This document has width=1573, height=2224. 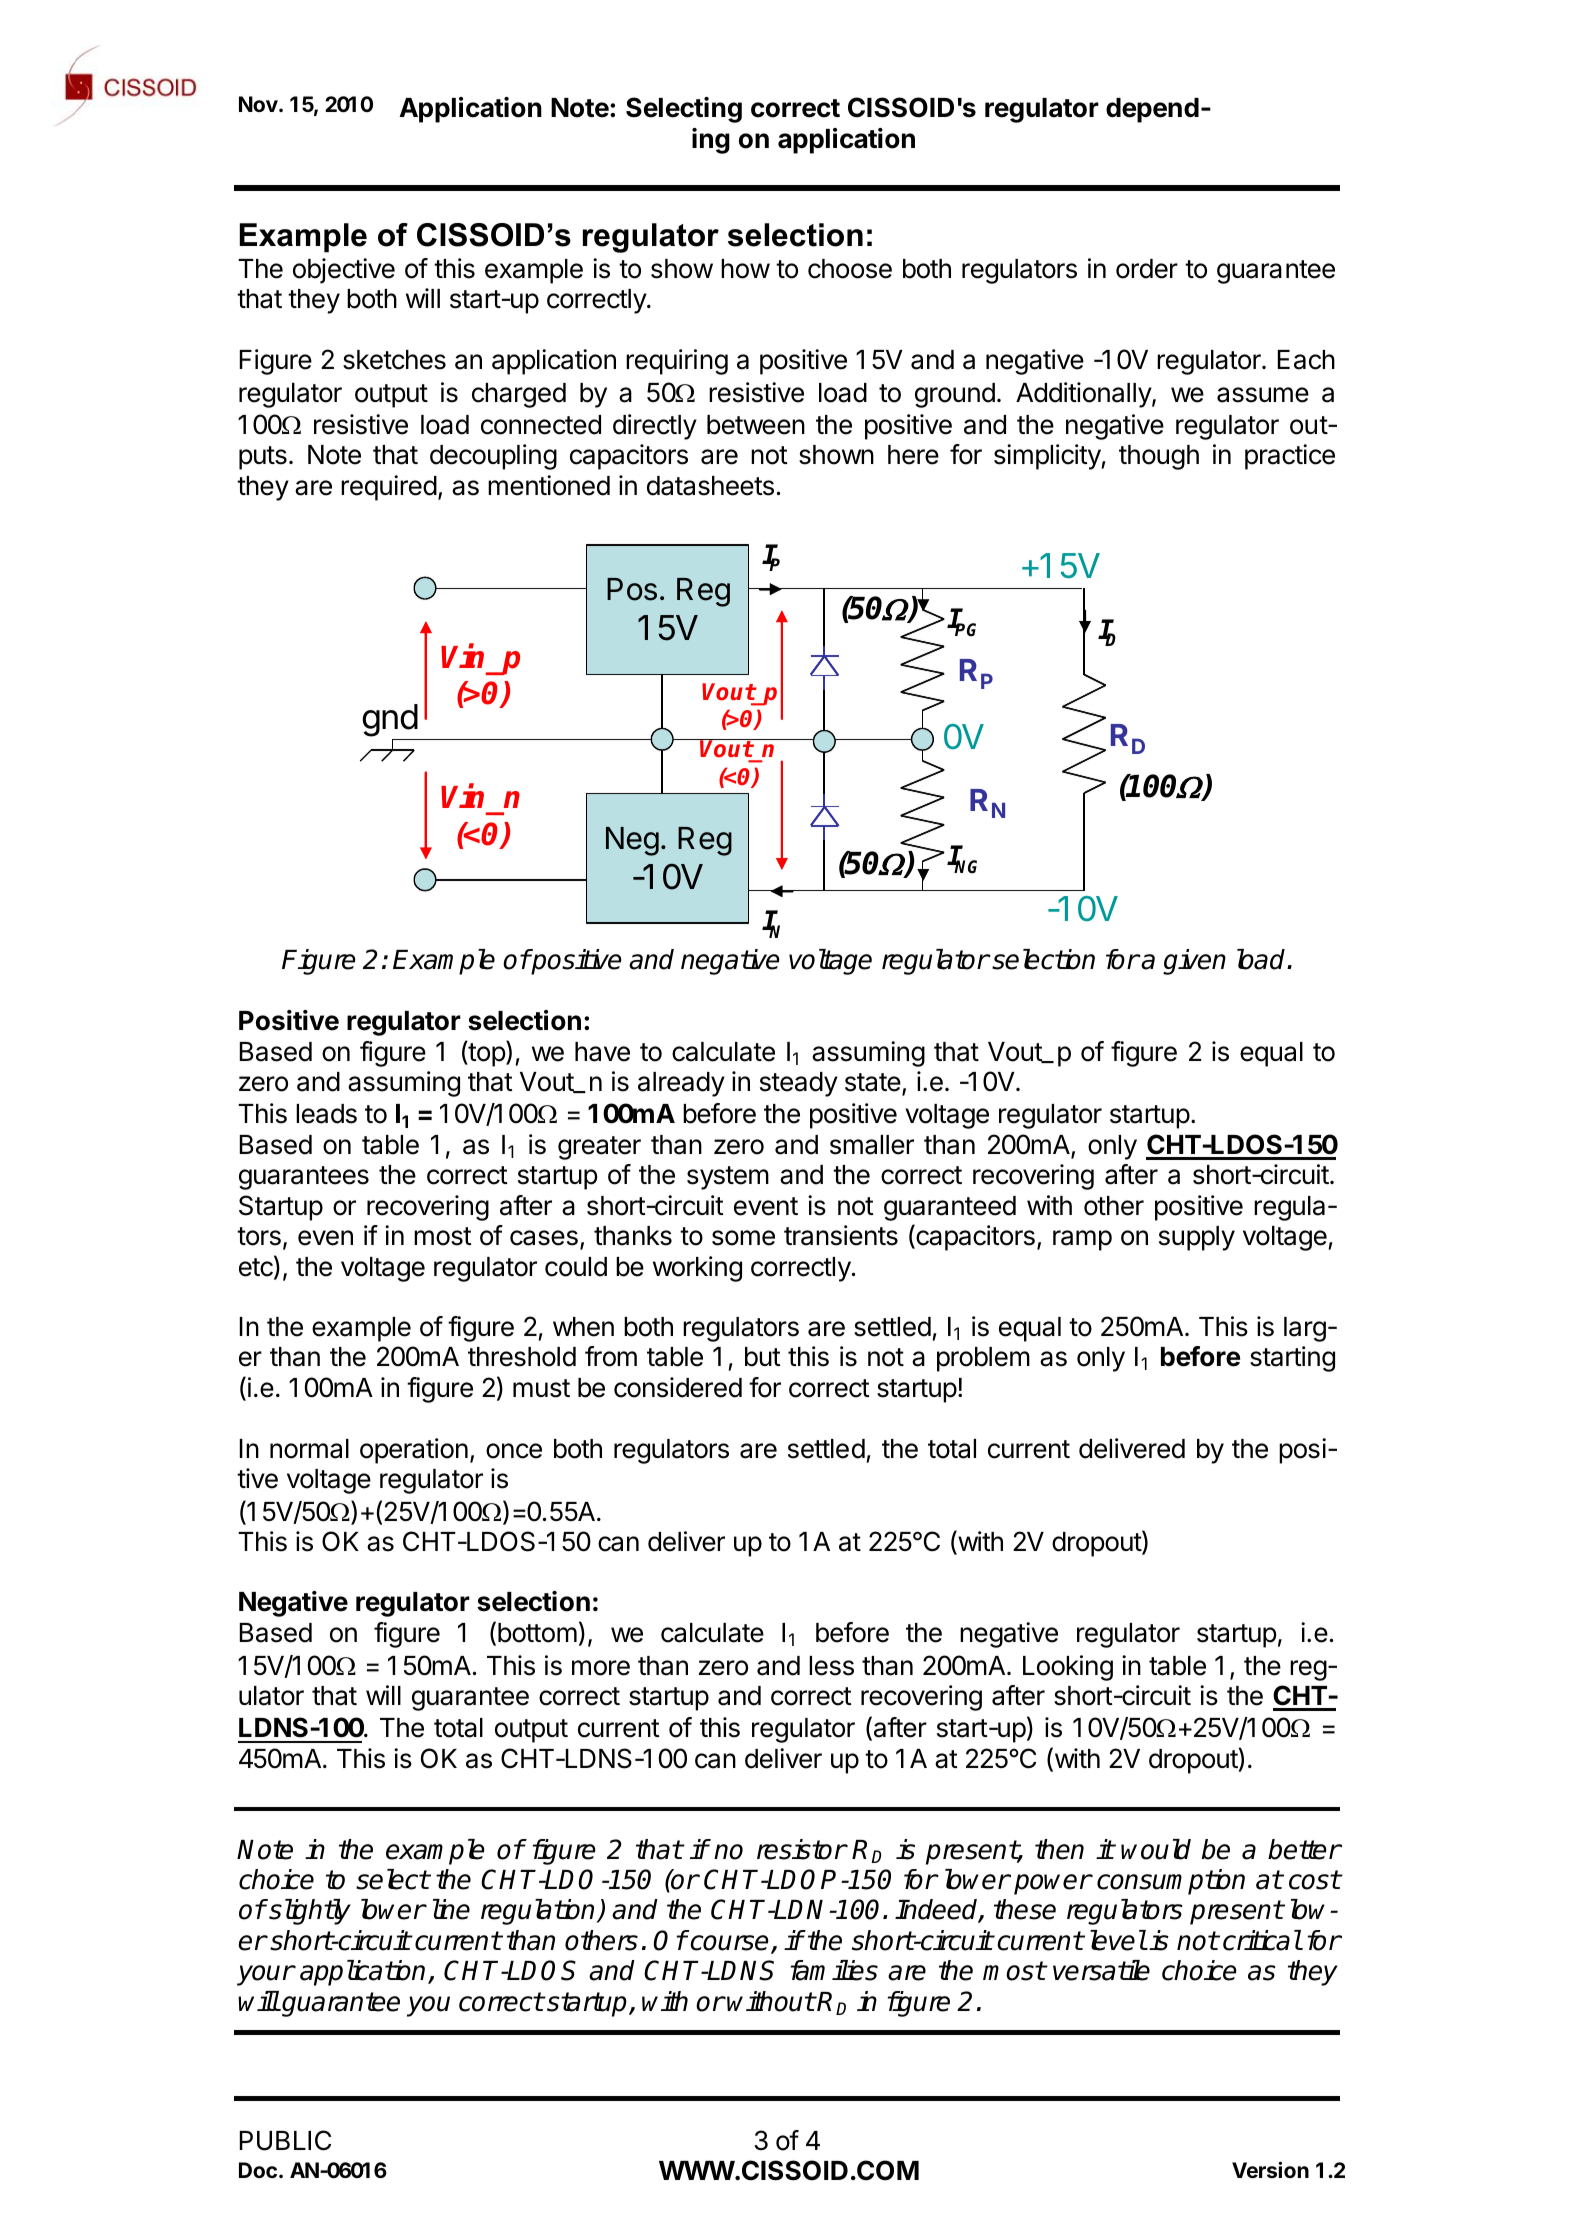 What do you see at coordinates (1197, 1238) in the document?
I see `supply` at bounding box center [1197, 1238].
